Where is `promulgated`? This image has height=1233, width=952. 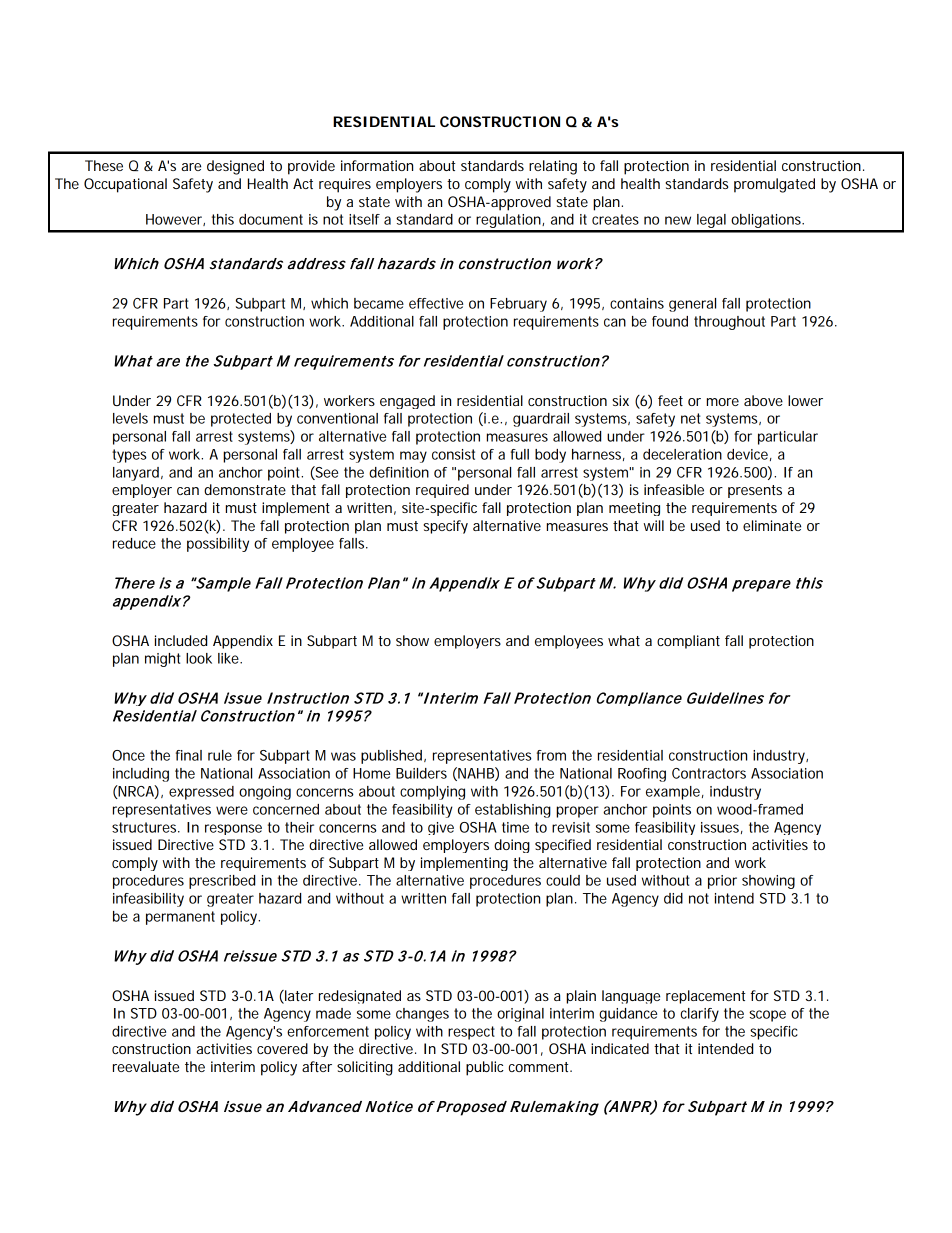 promulgated is located at coordinates (774, 185).
